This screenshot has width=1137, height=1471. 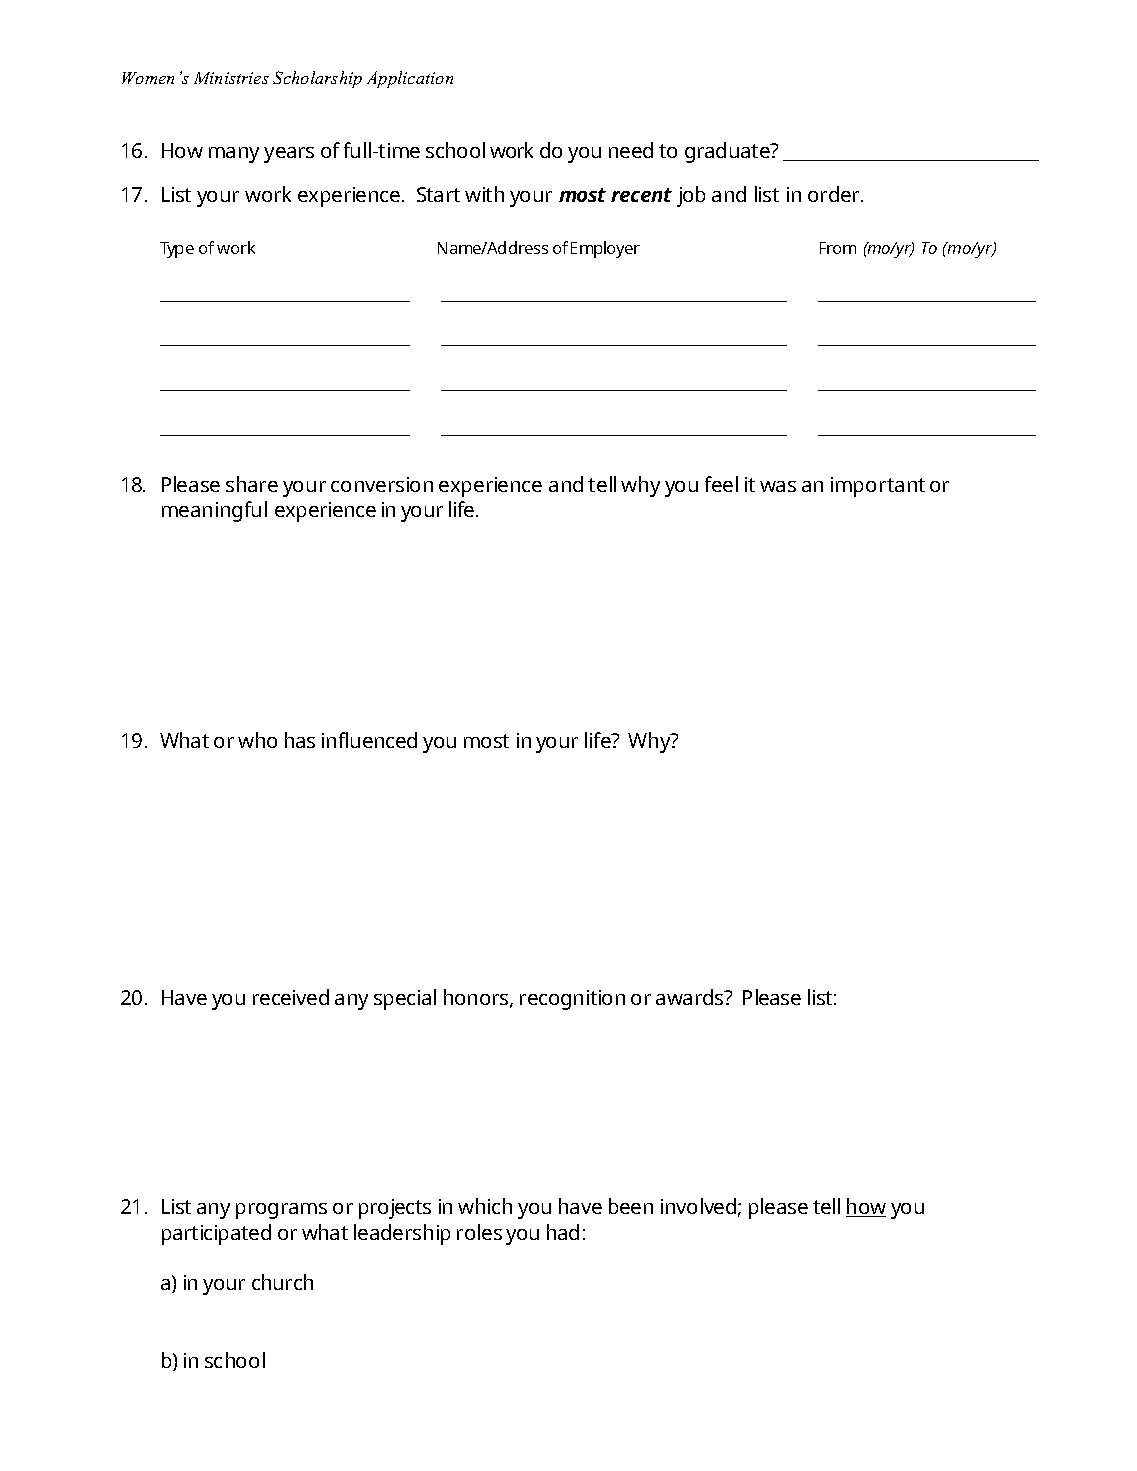 What do you see at coordinates (778, 486) in the screenshot?
I see `was` at bounding box center [778, 486].
